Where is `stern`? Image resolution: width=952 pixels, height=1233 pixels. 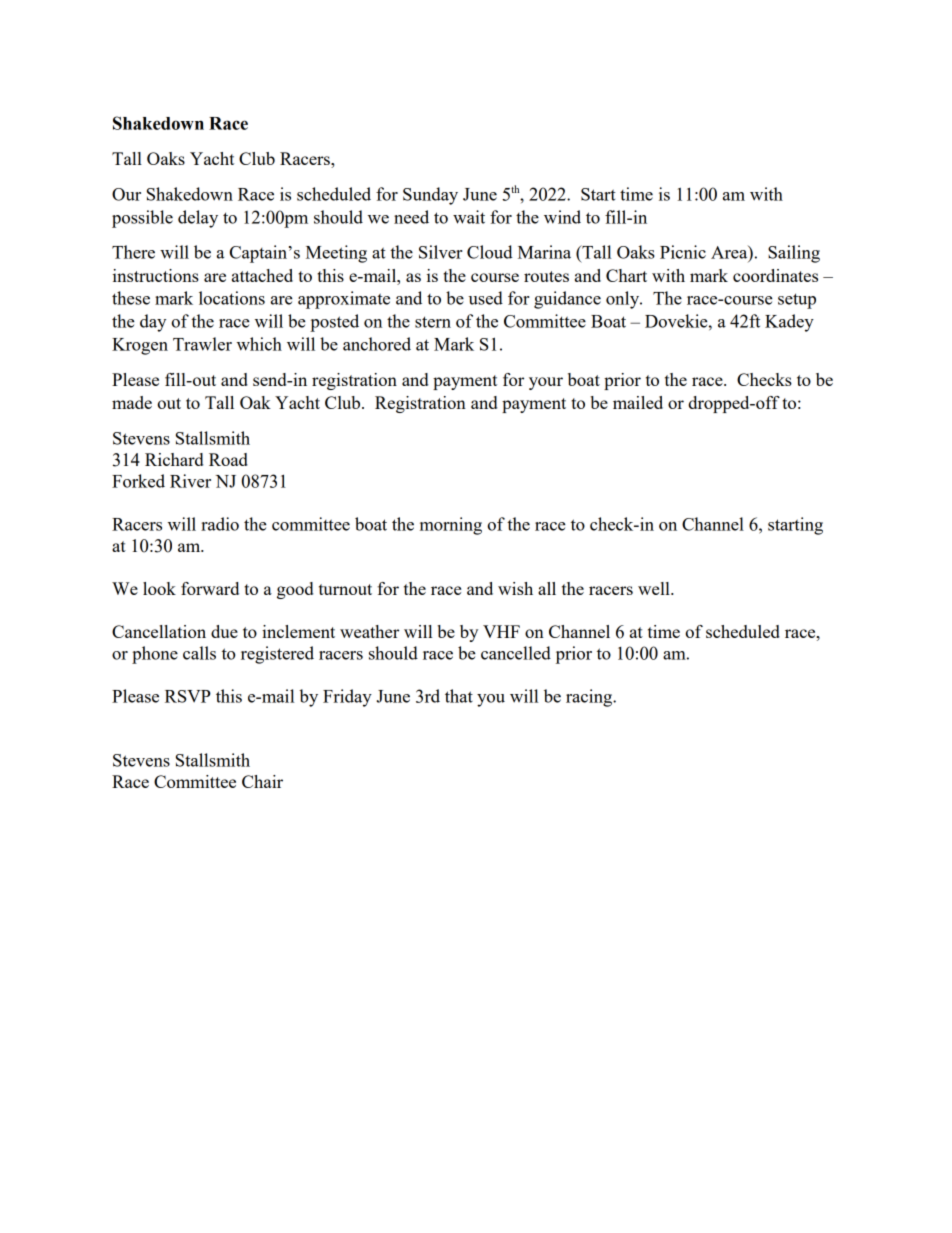
stern is located at coordinates (433, 322).
